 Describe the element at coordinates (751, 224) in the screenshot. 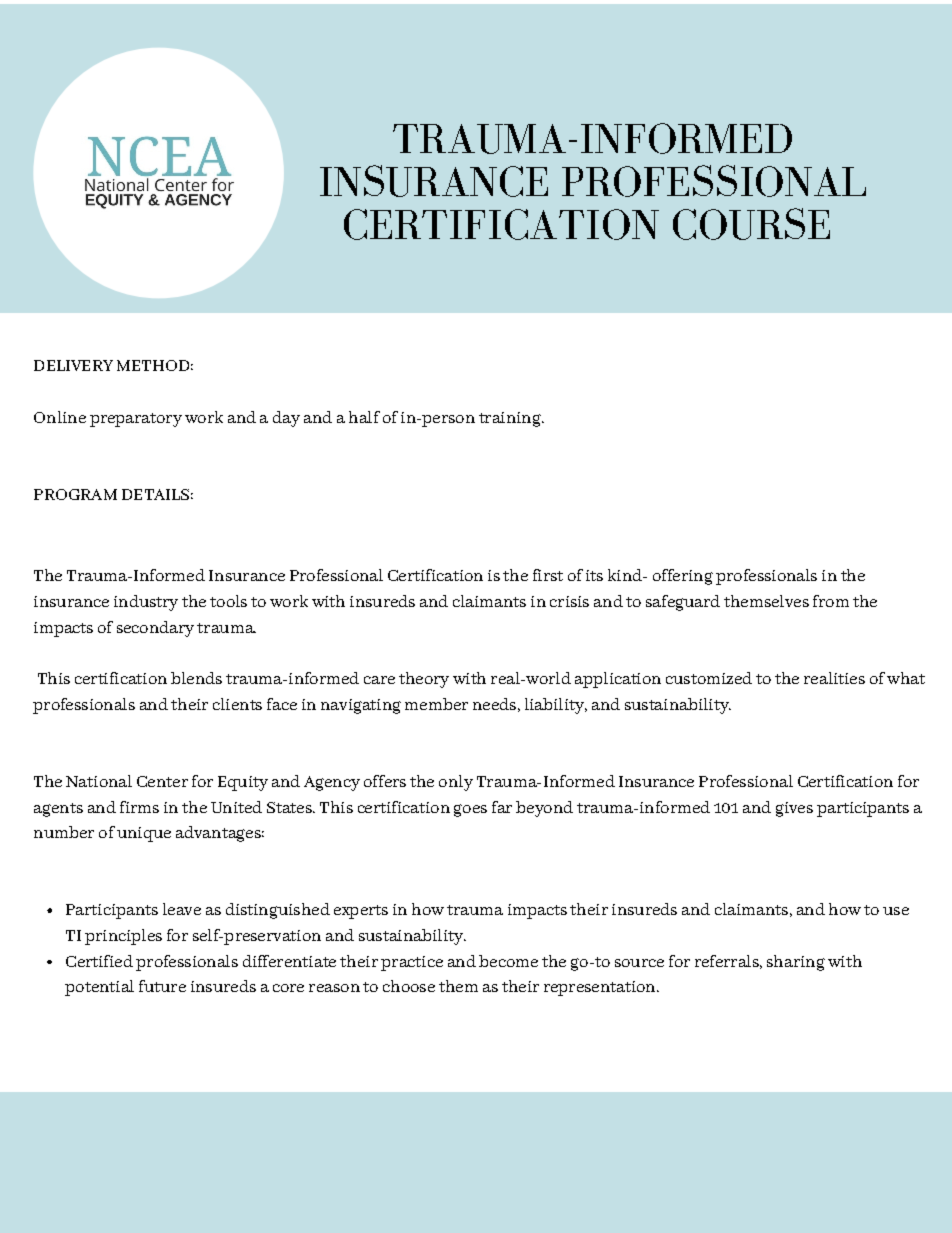

I see `COURSE` at that location.
